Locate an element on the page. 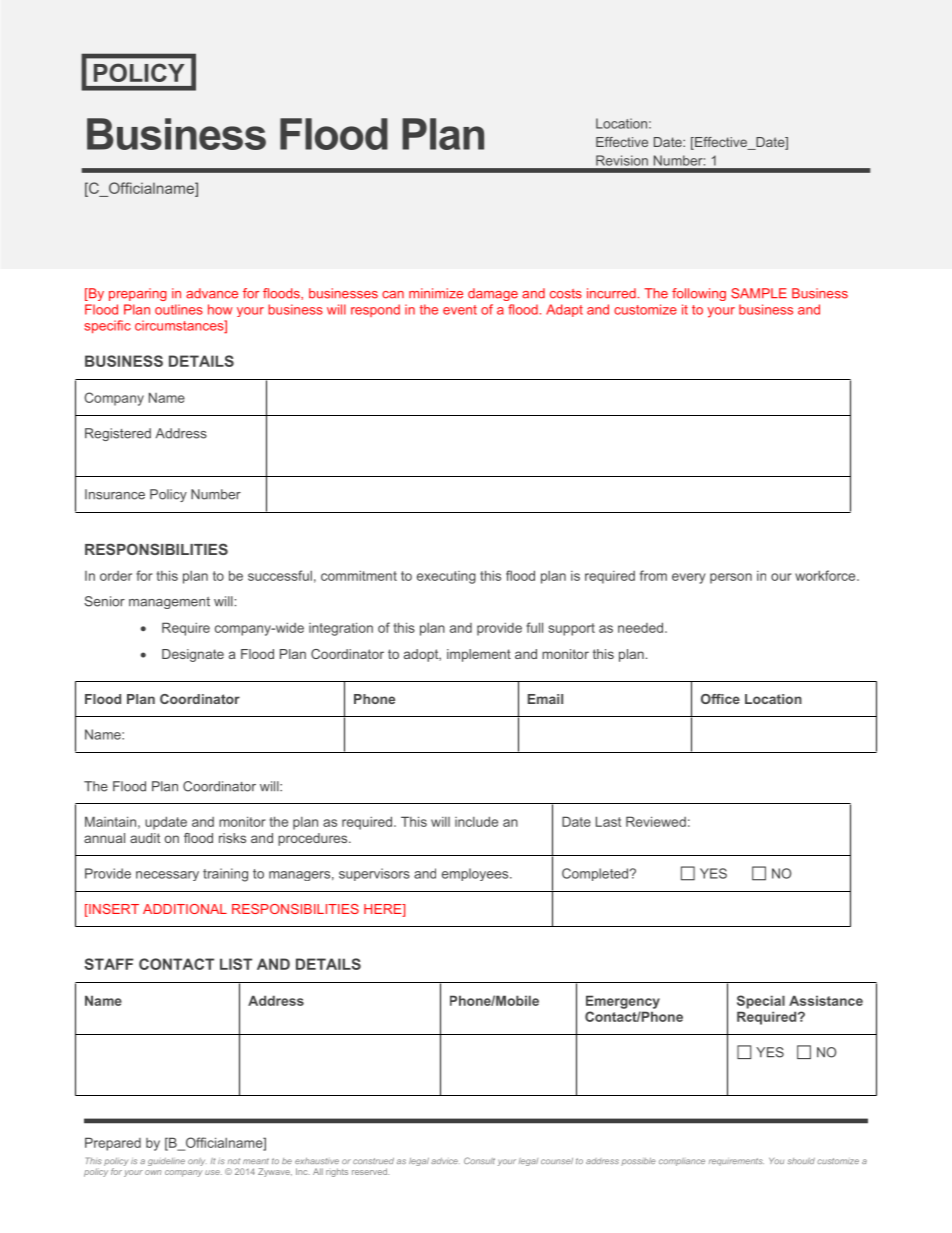 This image has height=1233, width=952. event is located at coordinates (460, 310).
